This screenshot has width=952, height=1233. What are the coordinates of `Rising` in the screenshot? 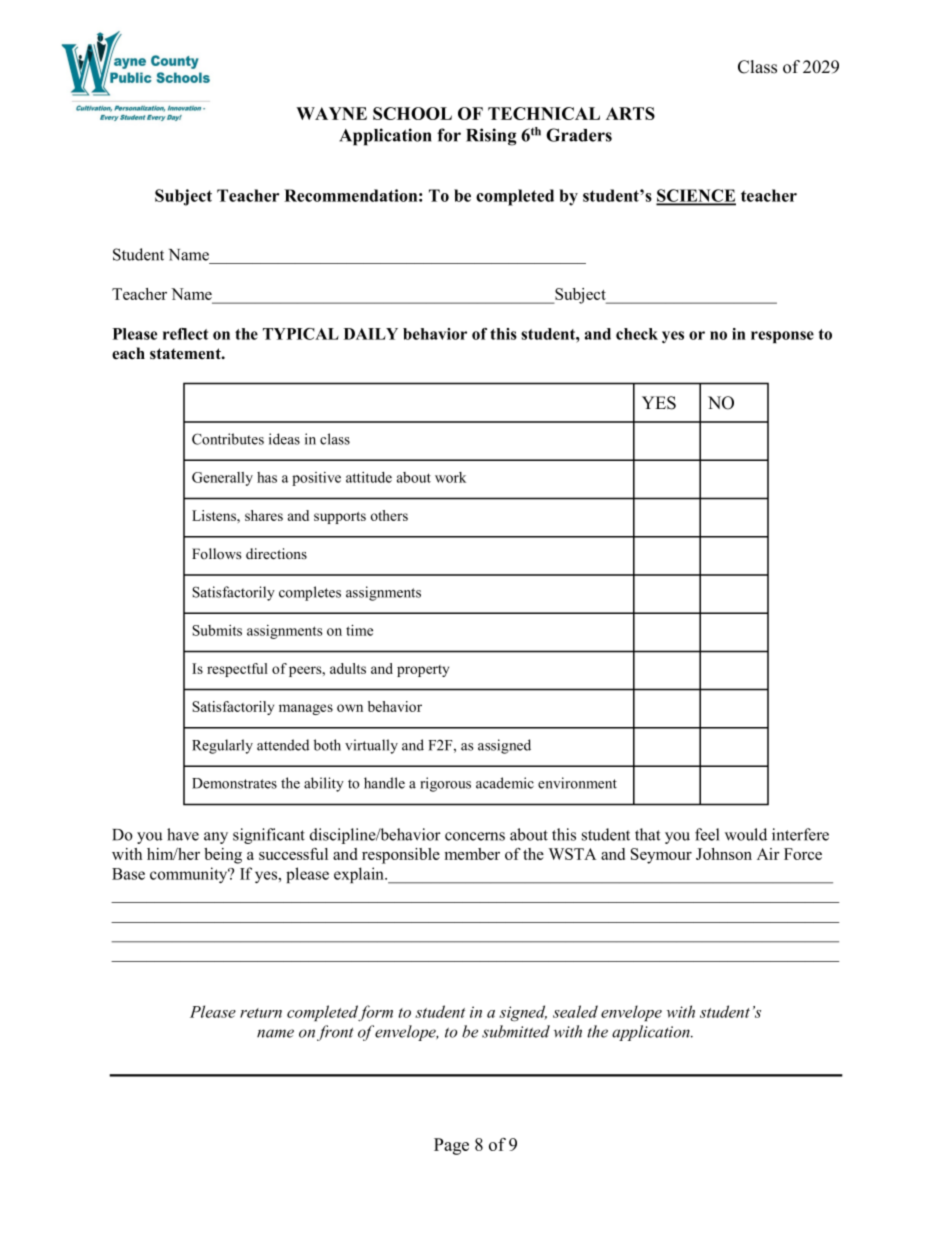 It's located at (491, 137).
